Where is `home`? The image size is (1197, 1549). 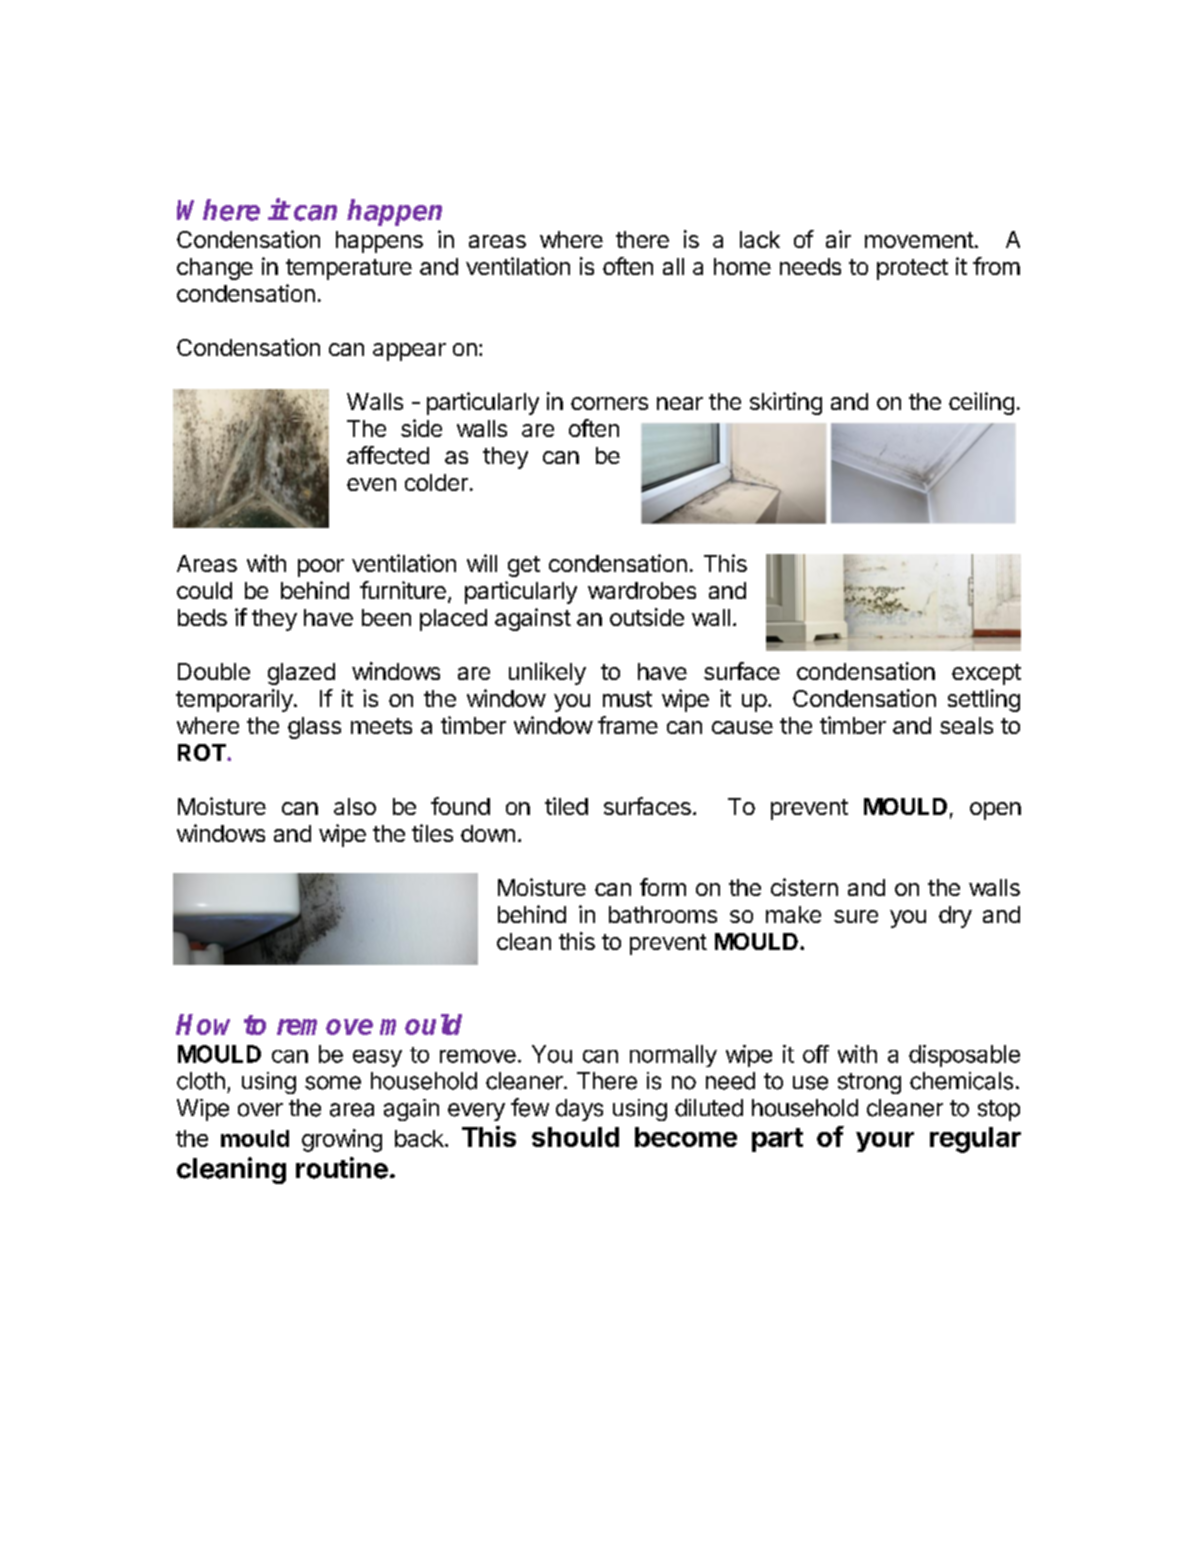
home is located at coordinates (742, 266).
